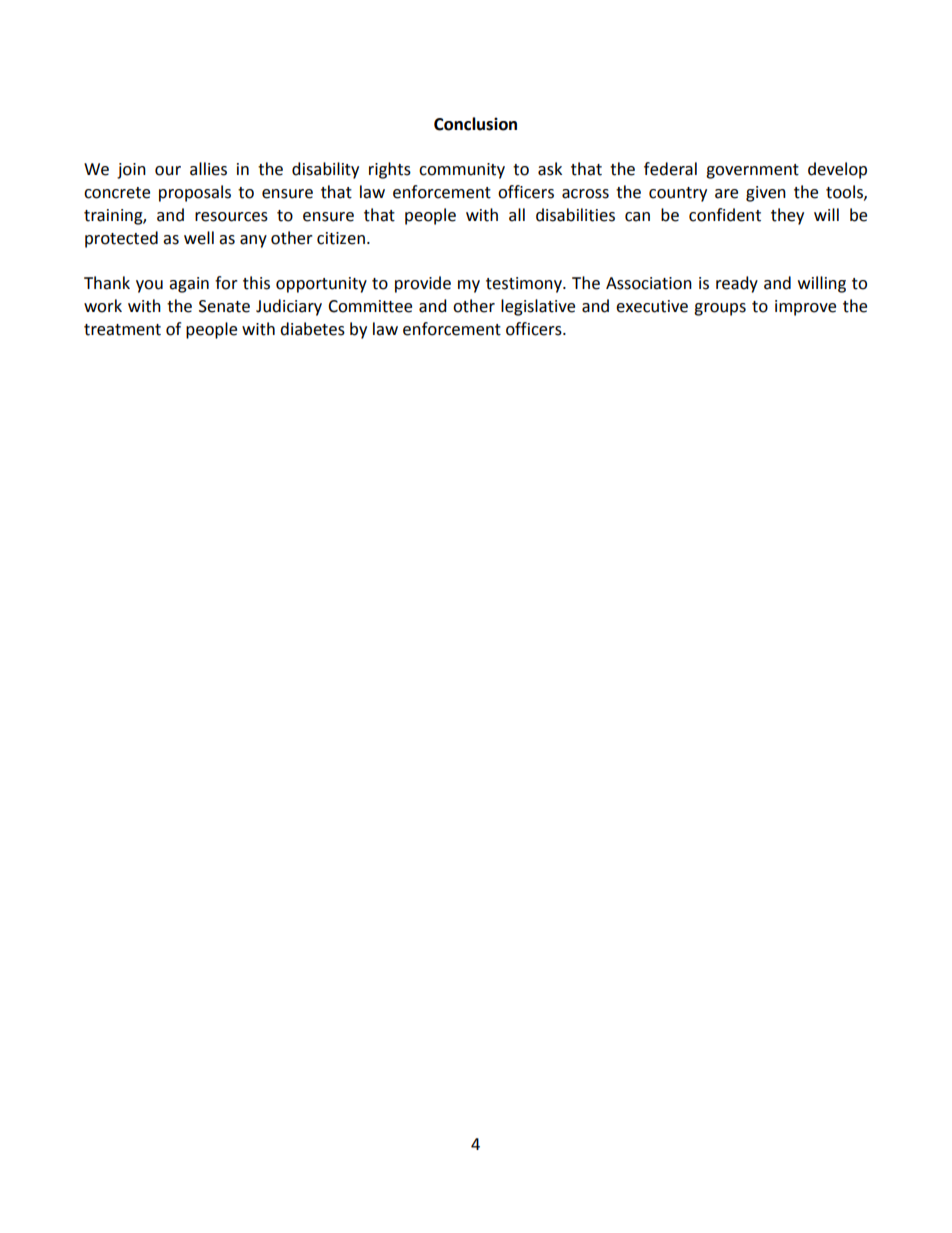 The height and width of the screenshot is (1233, 952). What do you see at coordinates (253, 241) in the screenshot?
I see `any` at bounding box center [253, 241].
